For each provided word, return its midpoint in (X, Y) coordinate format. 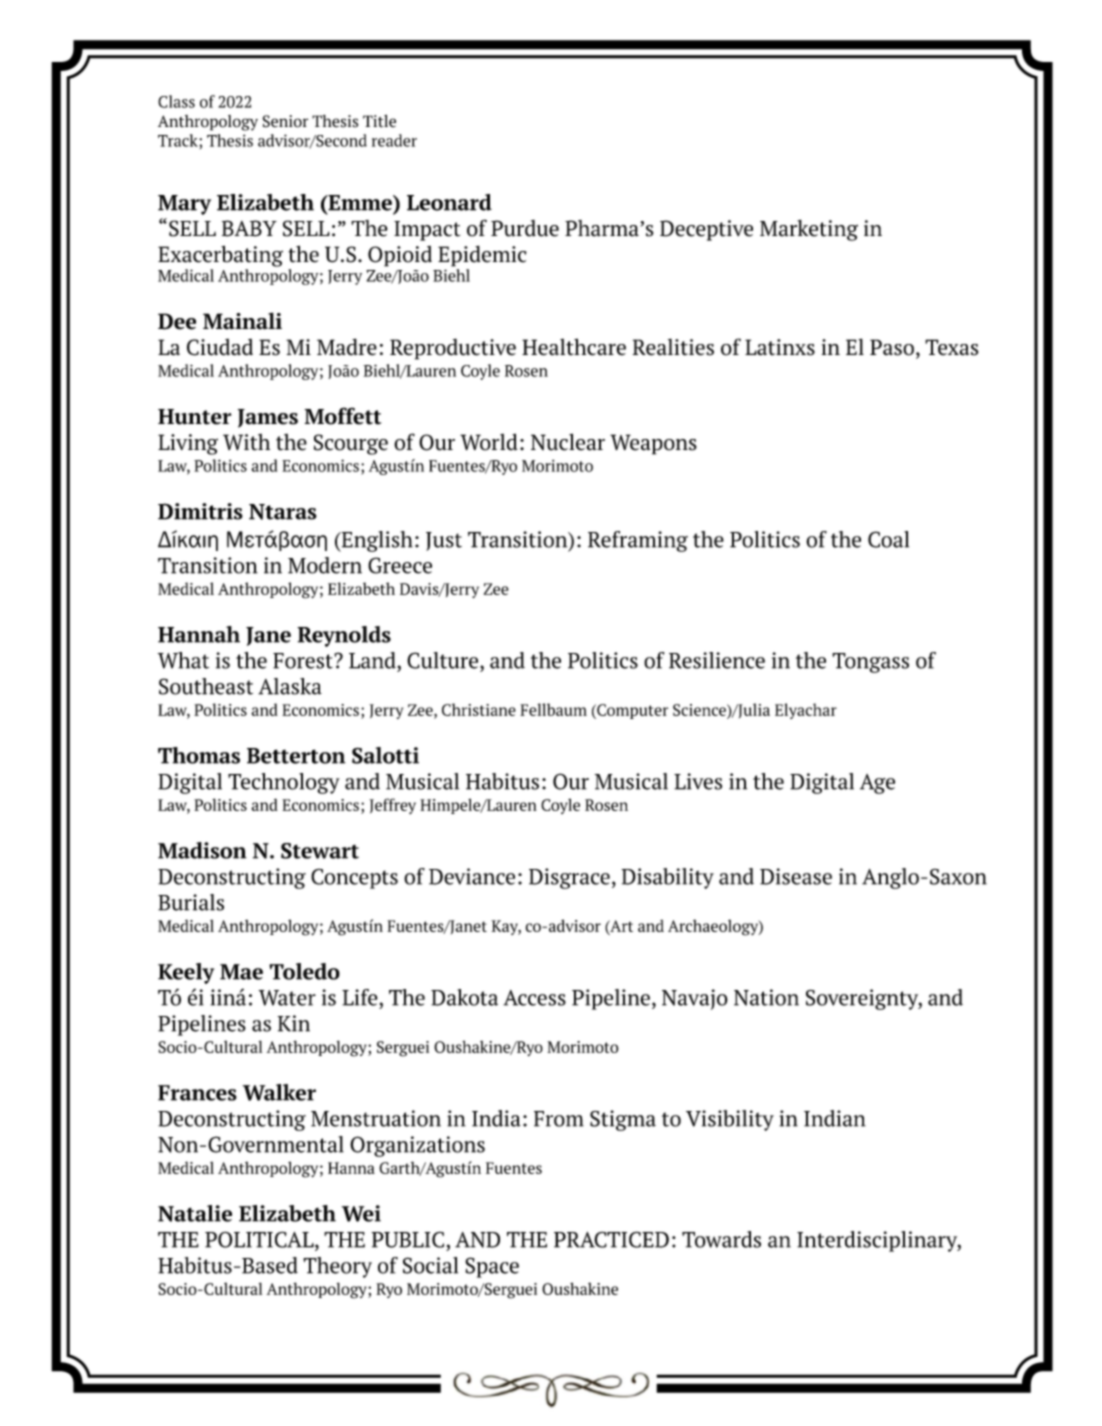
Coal (888, 539)
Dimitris (200, 511)
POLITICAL (260, 1240)
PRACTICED (611, 1239)
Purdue (525, 228)
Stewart (320, 851)
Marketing (809, 230)
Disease (796, 876)
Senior (285, 121)
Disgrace (569, 878)
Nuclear (568, 442)
